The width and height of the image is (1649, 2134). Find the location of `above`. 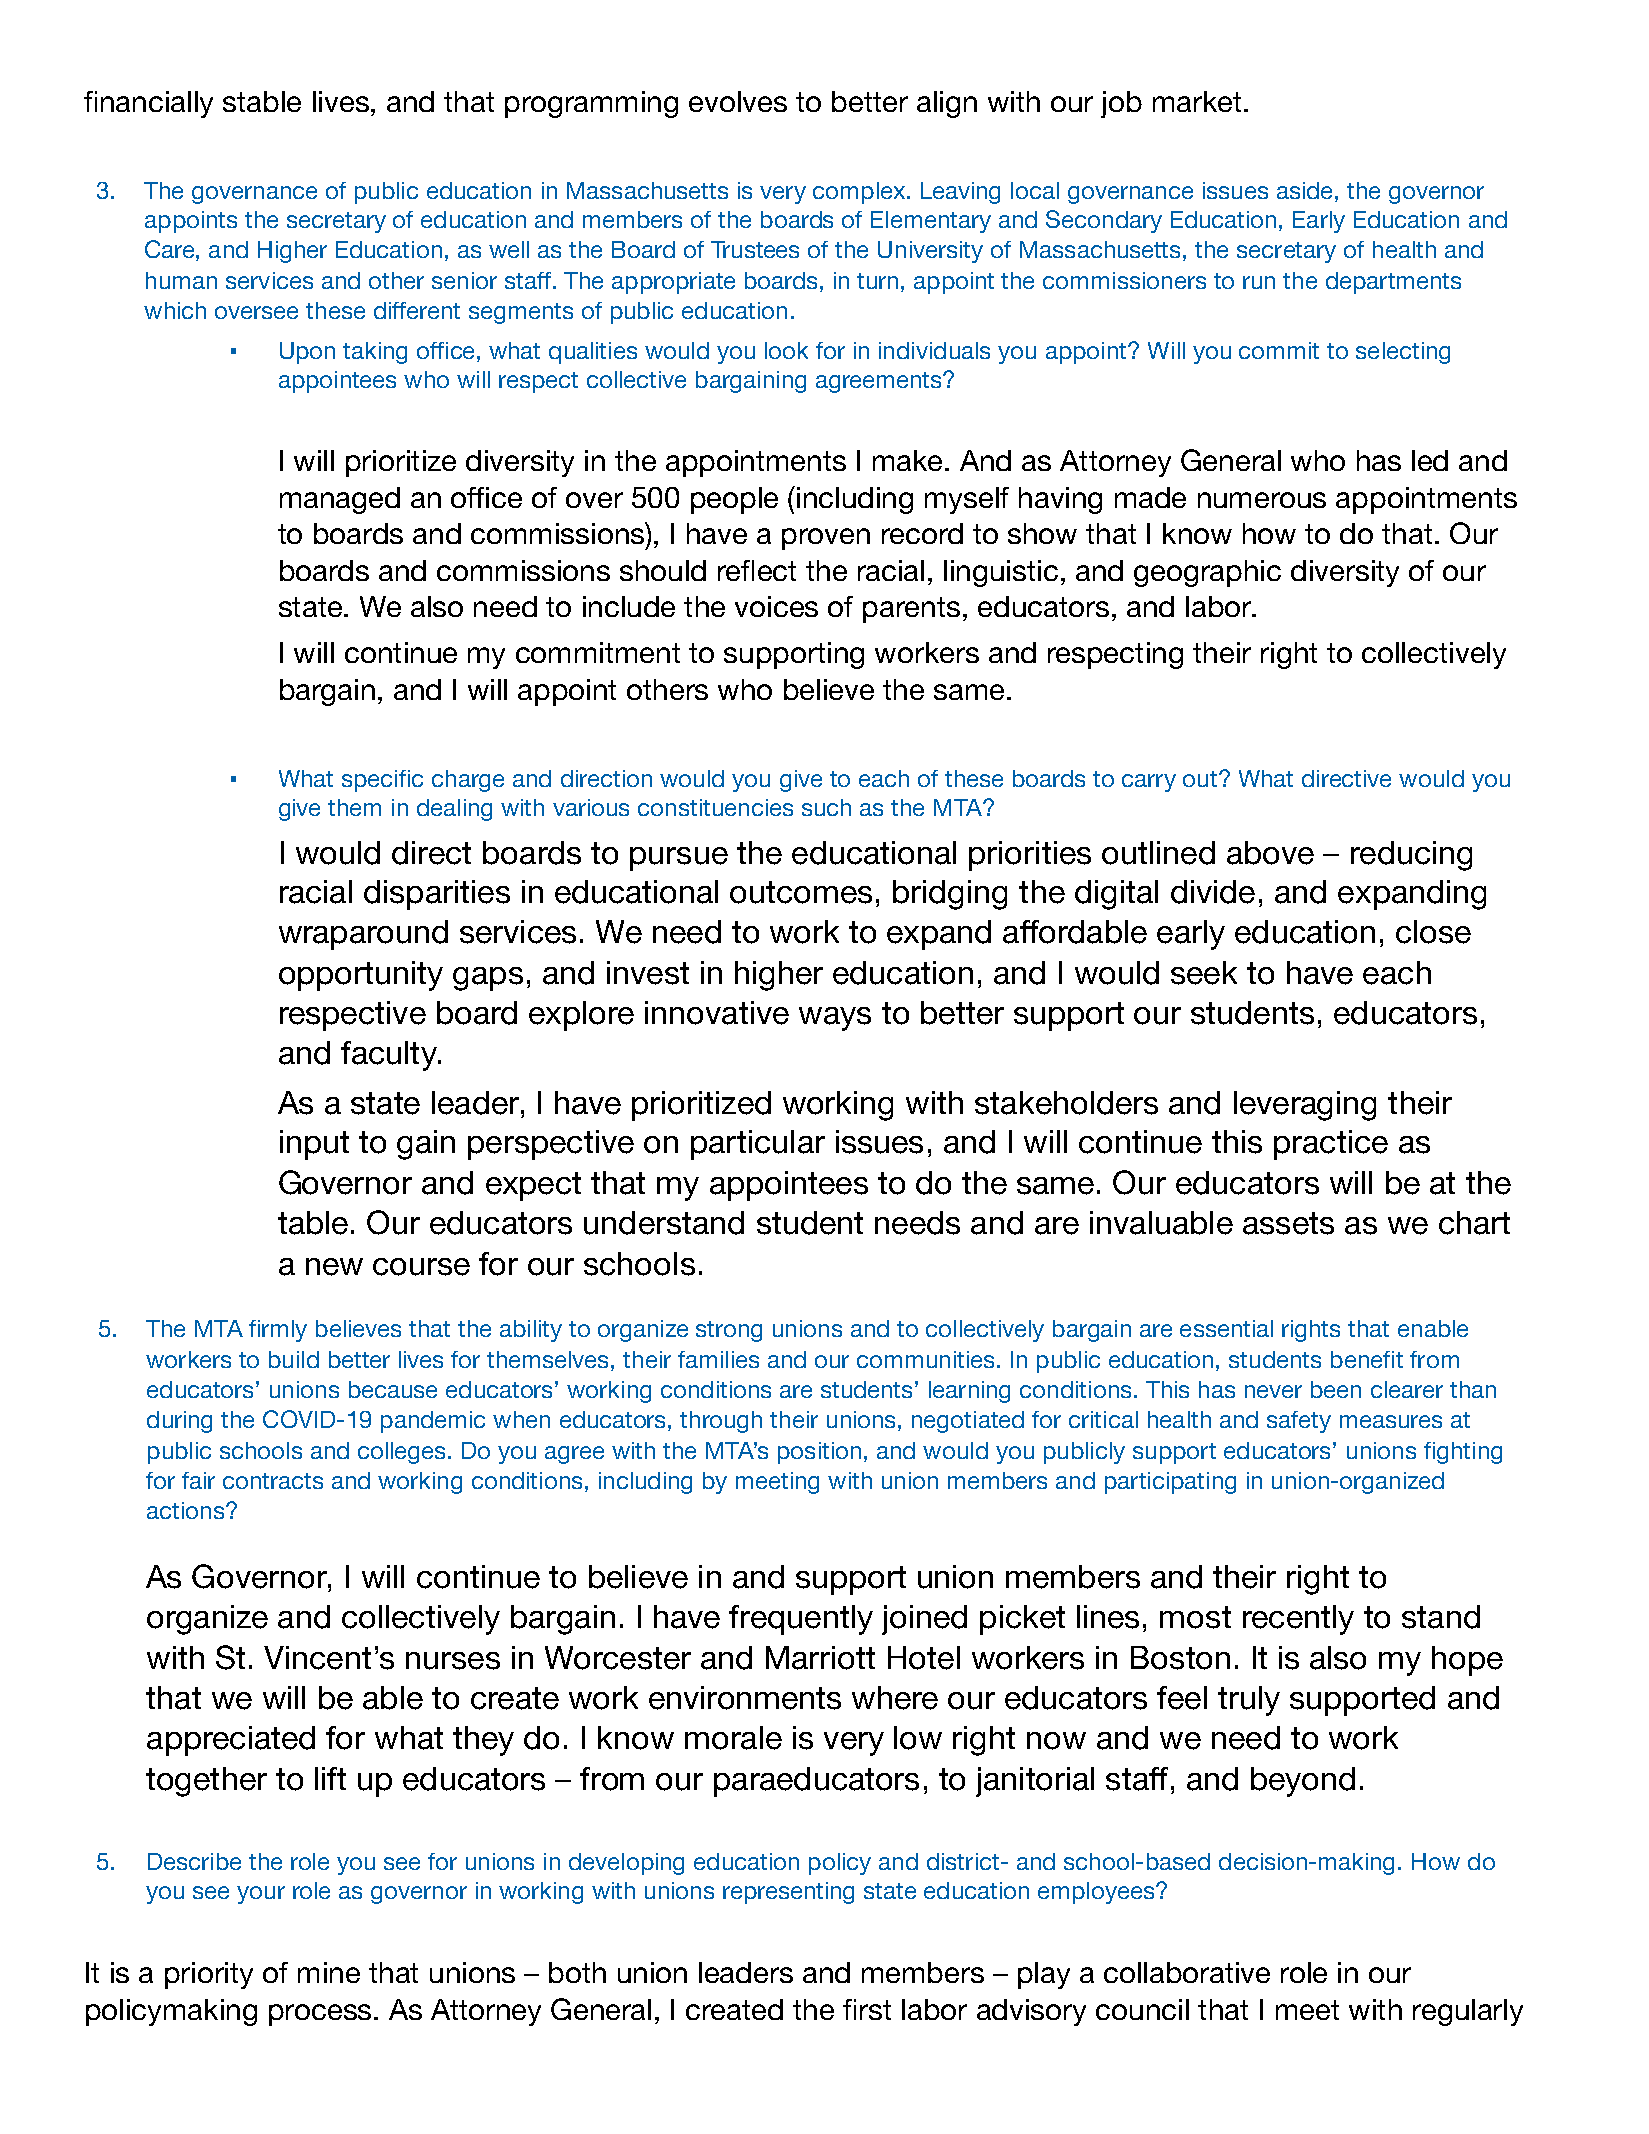

above is located at coordinates (1270, 853).
